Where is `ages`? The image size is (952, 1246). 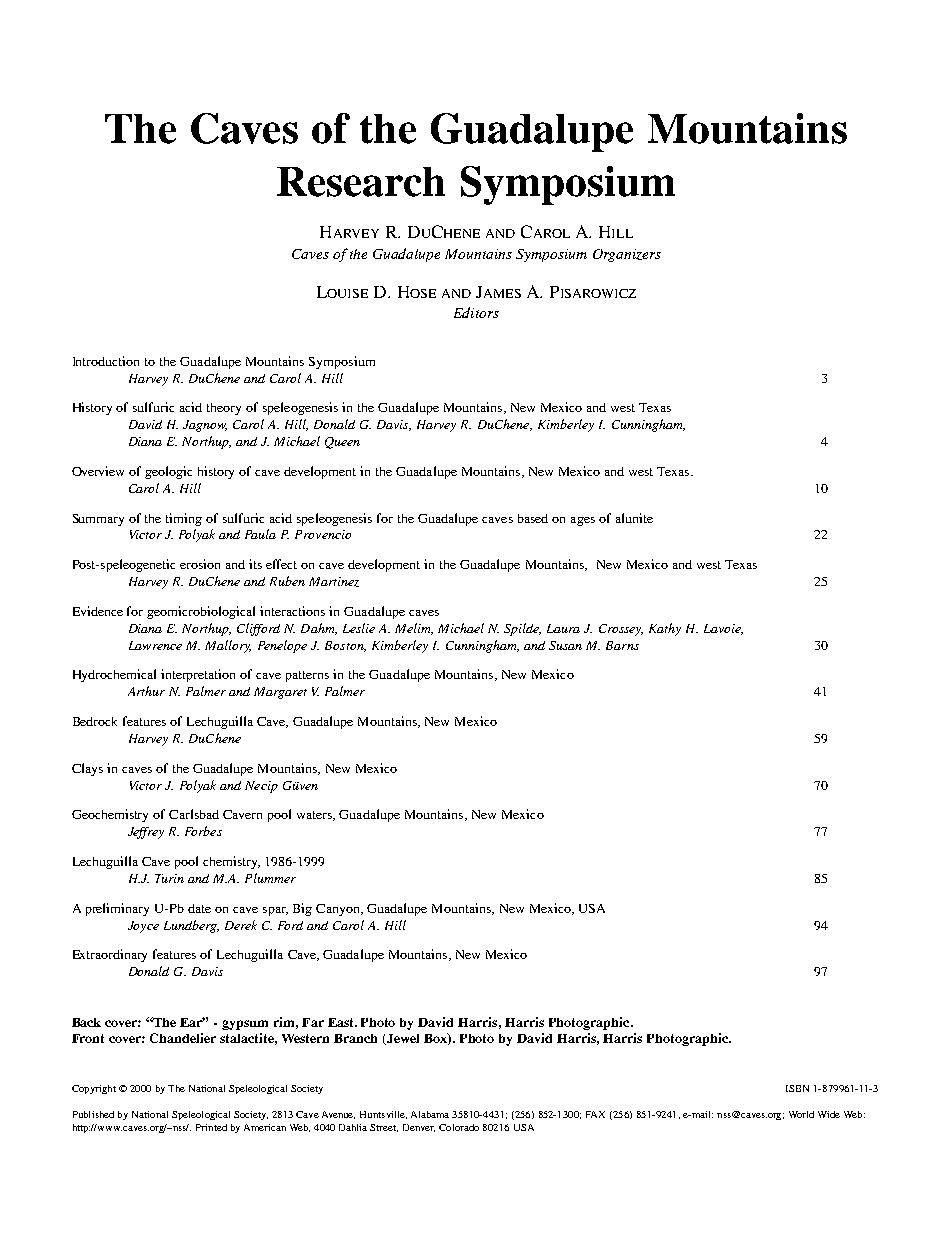 ages is located at coordinates (583, 521).
